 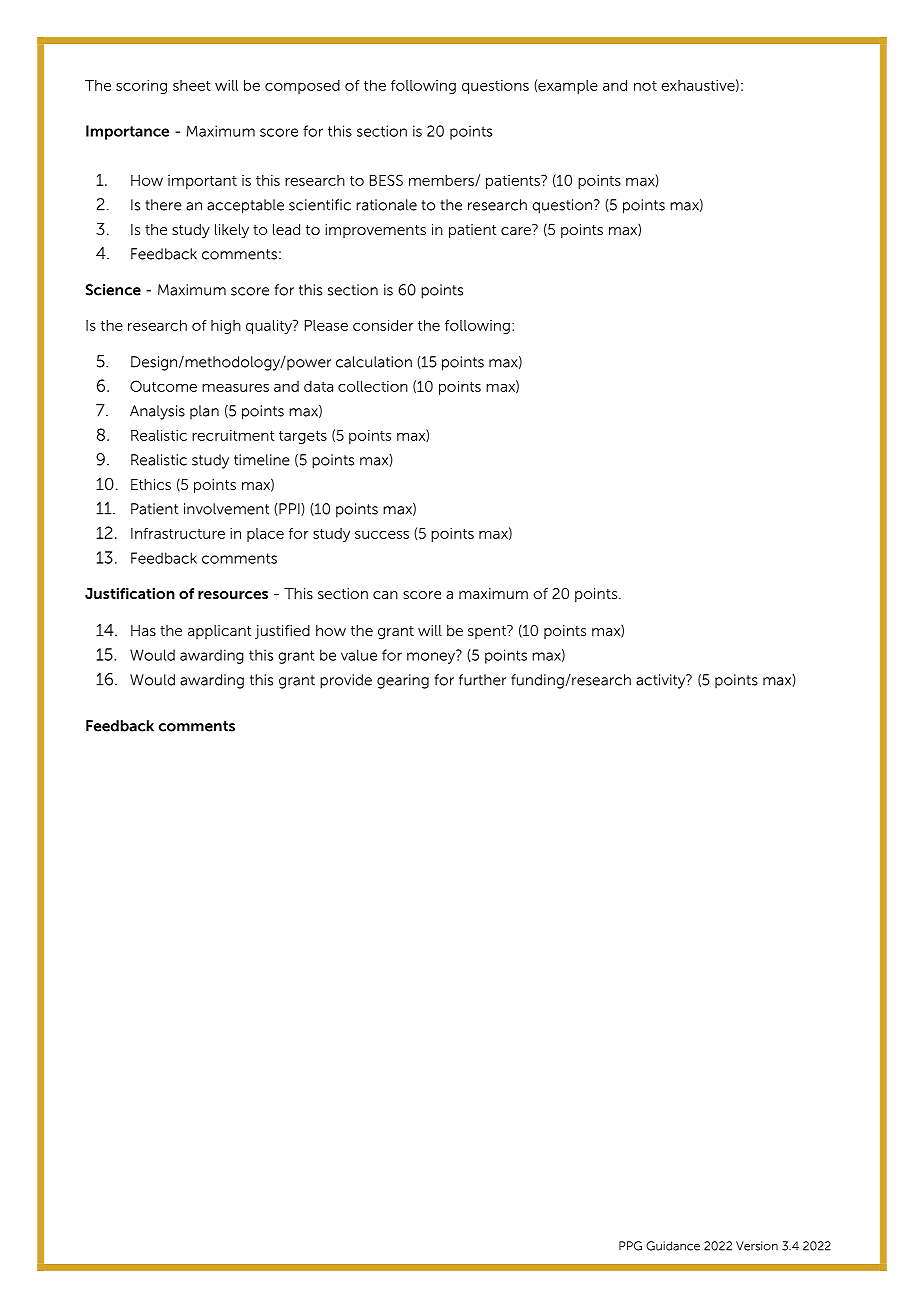 I want to click on activity, so click(x=662, y=681).
